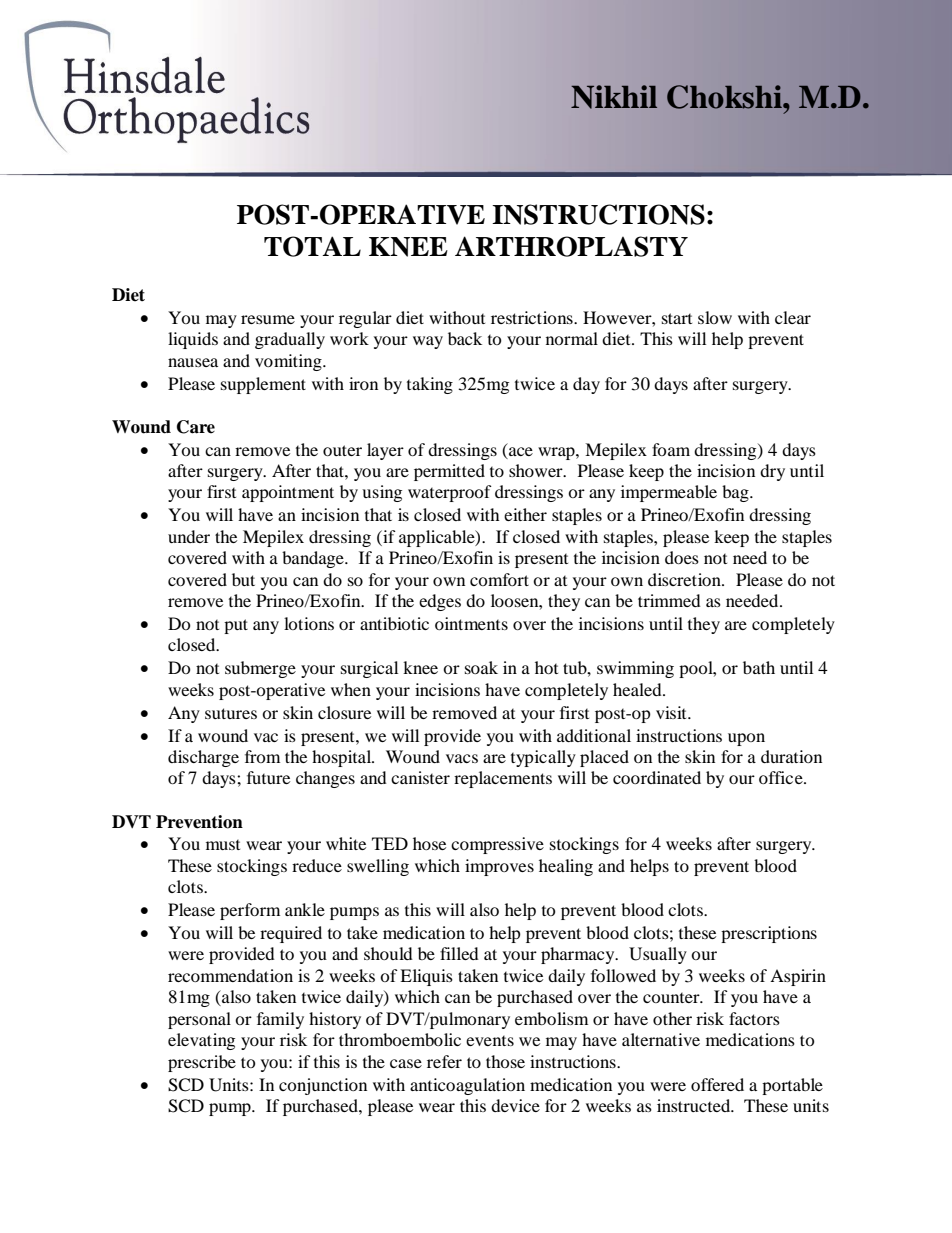  Describe the element at coordinates (202, 1063) in the screenshot. I see `prescribe` at that location.
